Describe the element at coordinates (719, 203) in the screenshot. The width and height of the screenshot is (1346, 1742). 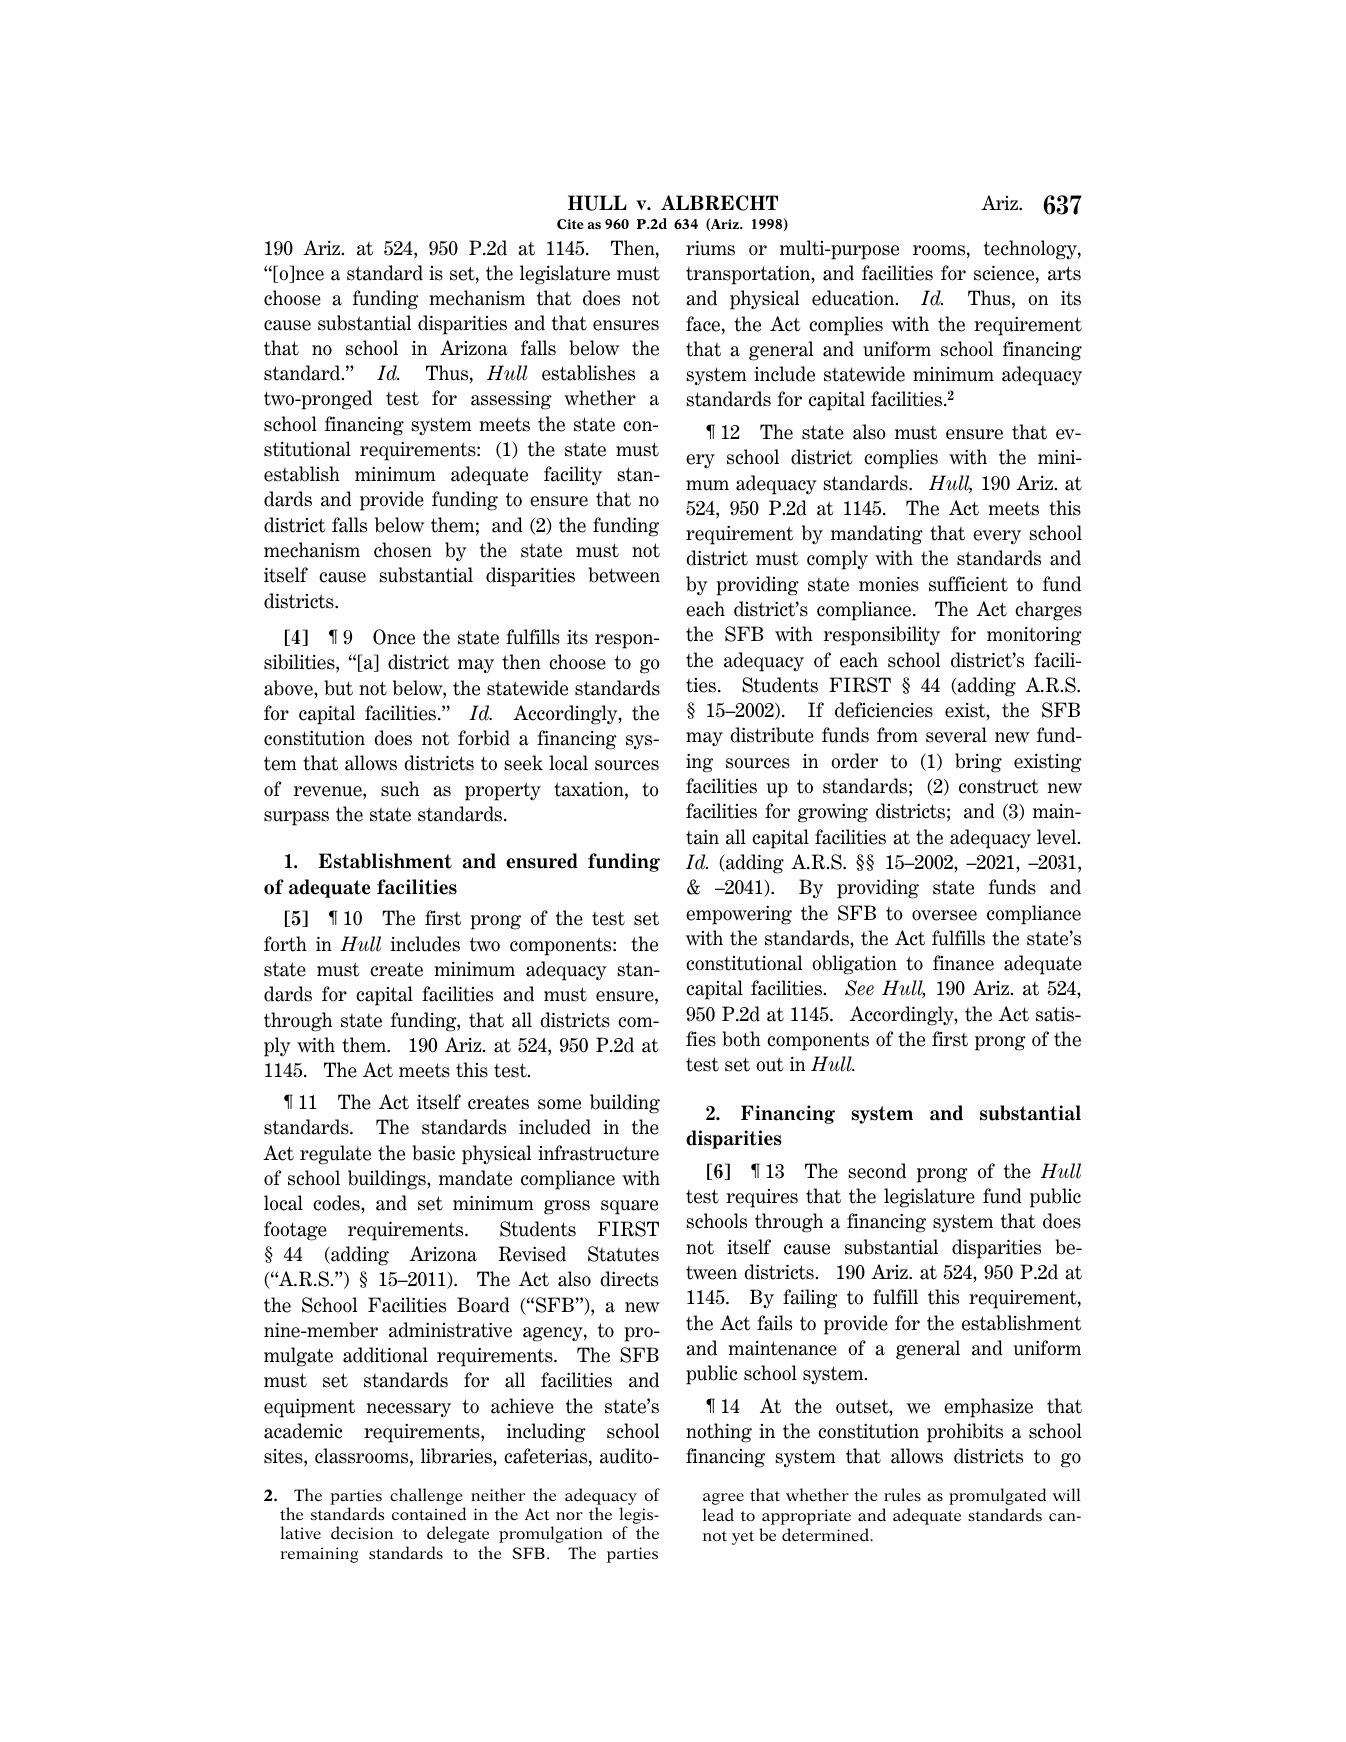
I see `ALBRECHT` at that location.
